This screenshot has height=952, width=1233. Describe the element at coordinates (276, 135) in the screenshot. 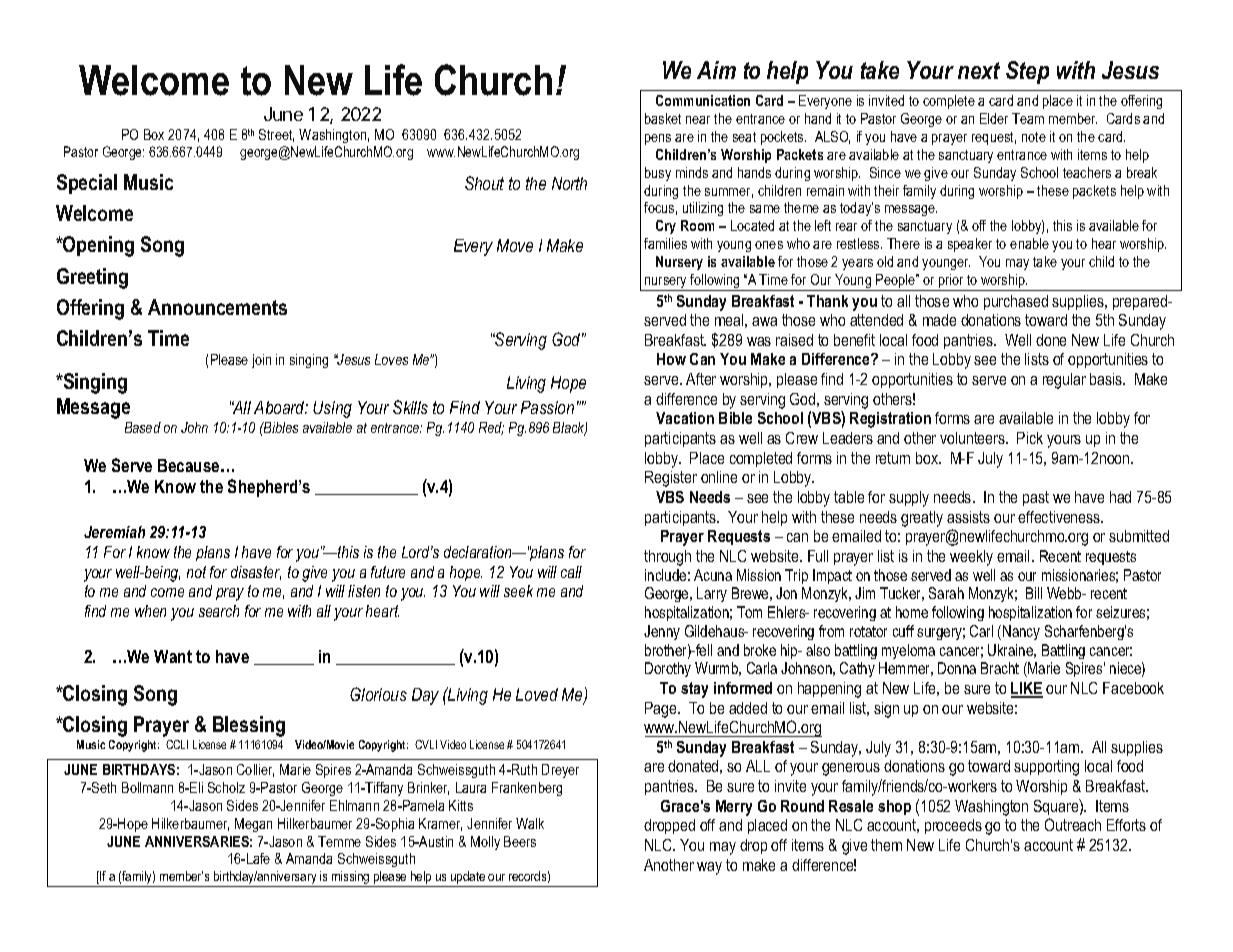

I see `Street` at that location.
